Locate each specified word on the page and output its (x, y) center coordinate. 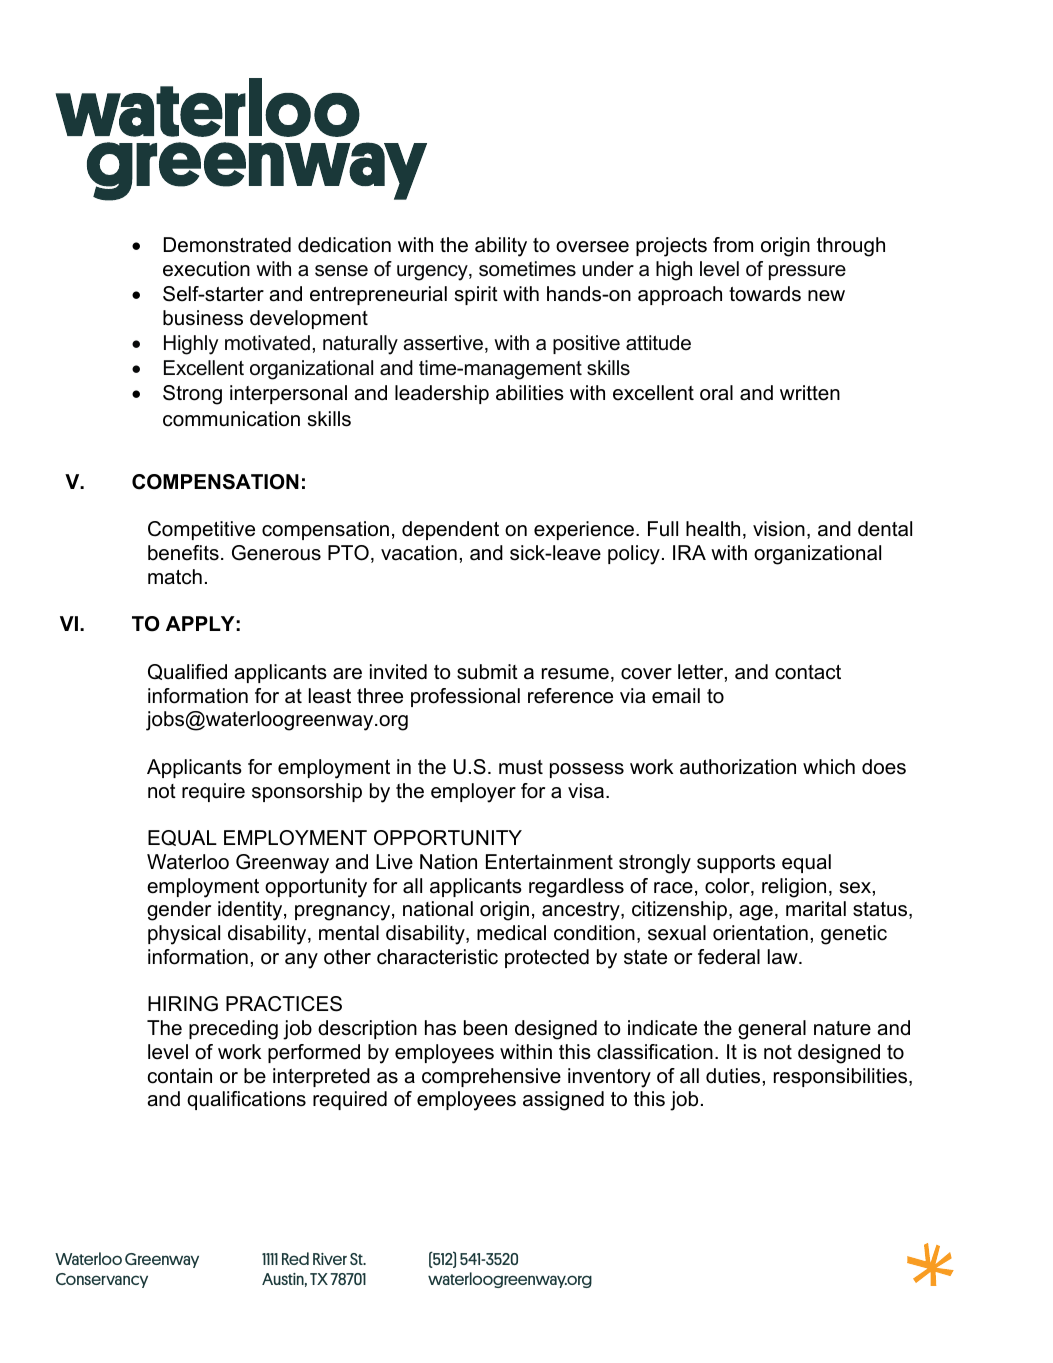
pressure (807, 272)
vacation (419, 553)
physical (184, 935)
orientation (760, 933)
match (175, 577)
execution (206, 269)
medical (511, 933)
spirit (476, 295)
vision (779, 529)
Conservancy (102, 1280)
